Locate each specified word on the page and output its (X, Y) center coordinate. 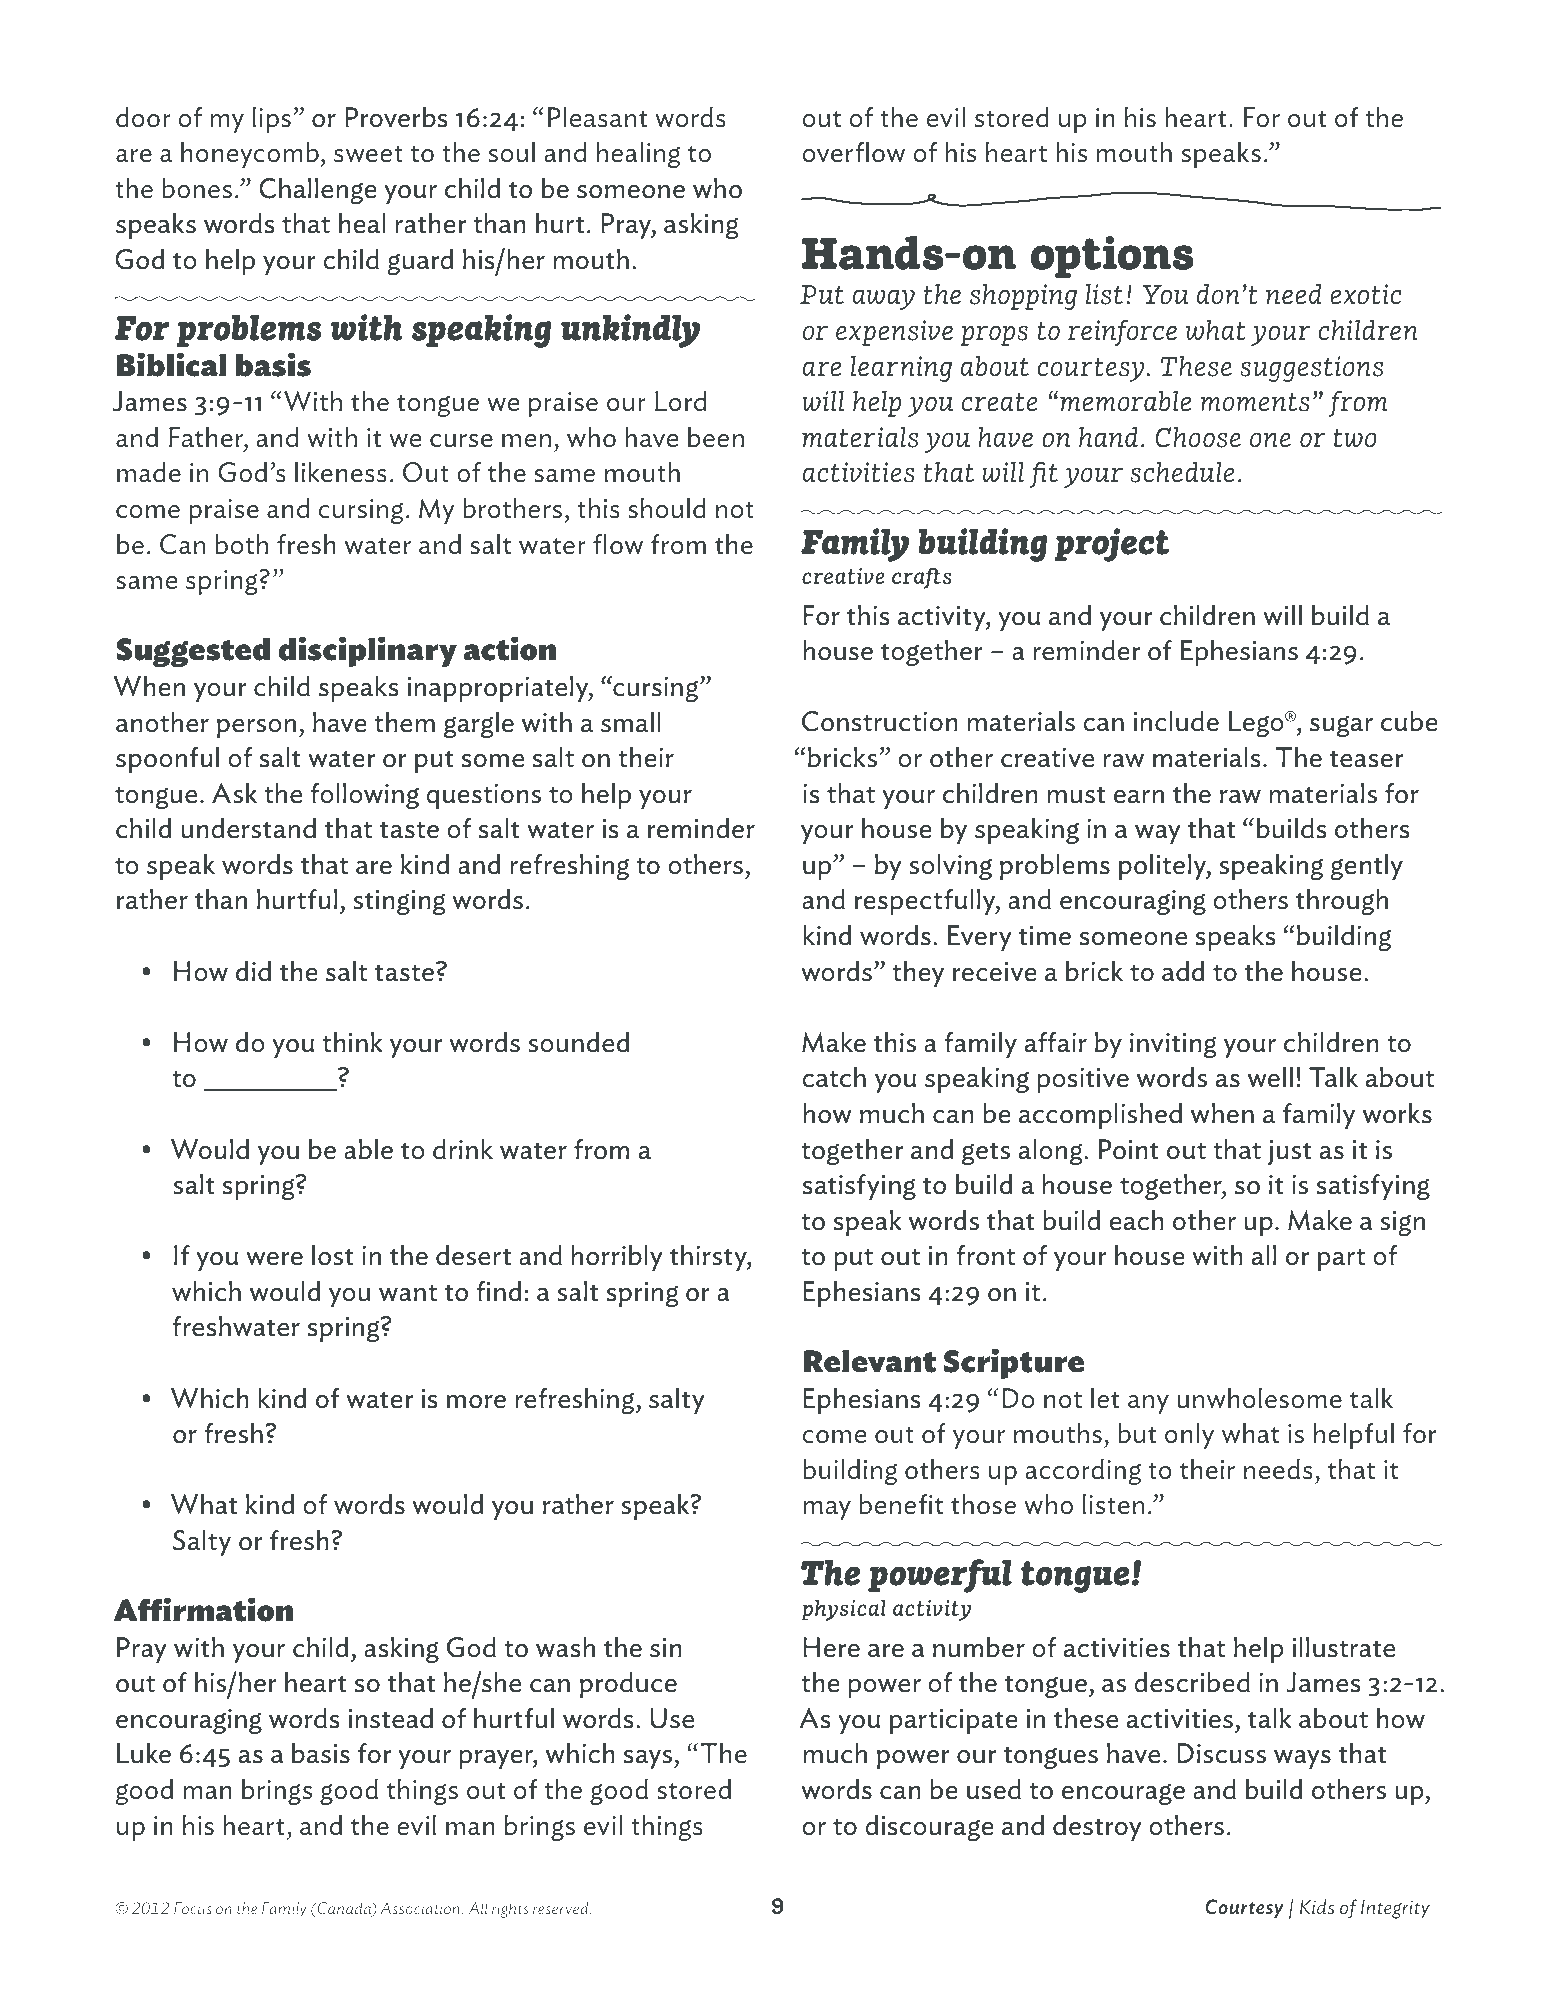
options (1112, 257)
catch (834, 1077)
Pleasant (598, 117)
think (352, 1042)
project (1112, 545)
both (241, 544)
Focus (193, 1908)
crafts (921, 578)
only (1189, 1436)
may (827, 1510)
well (1270, 1077)
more (476, 1402)
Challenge (318, 191)
